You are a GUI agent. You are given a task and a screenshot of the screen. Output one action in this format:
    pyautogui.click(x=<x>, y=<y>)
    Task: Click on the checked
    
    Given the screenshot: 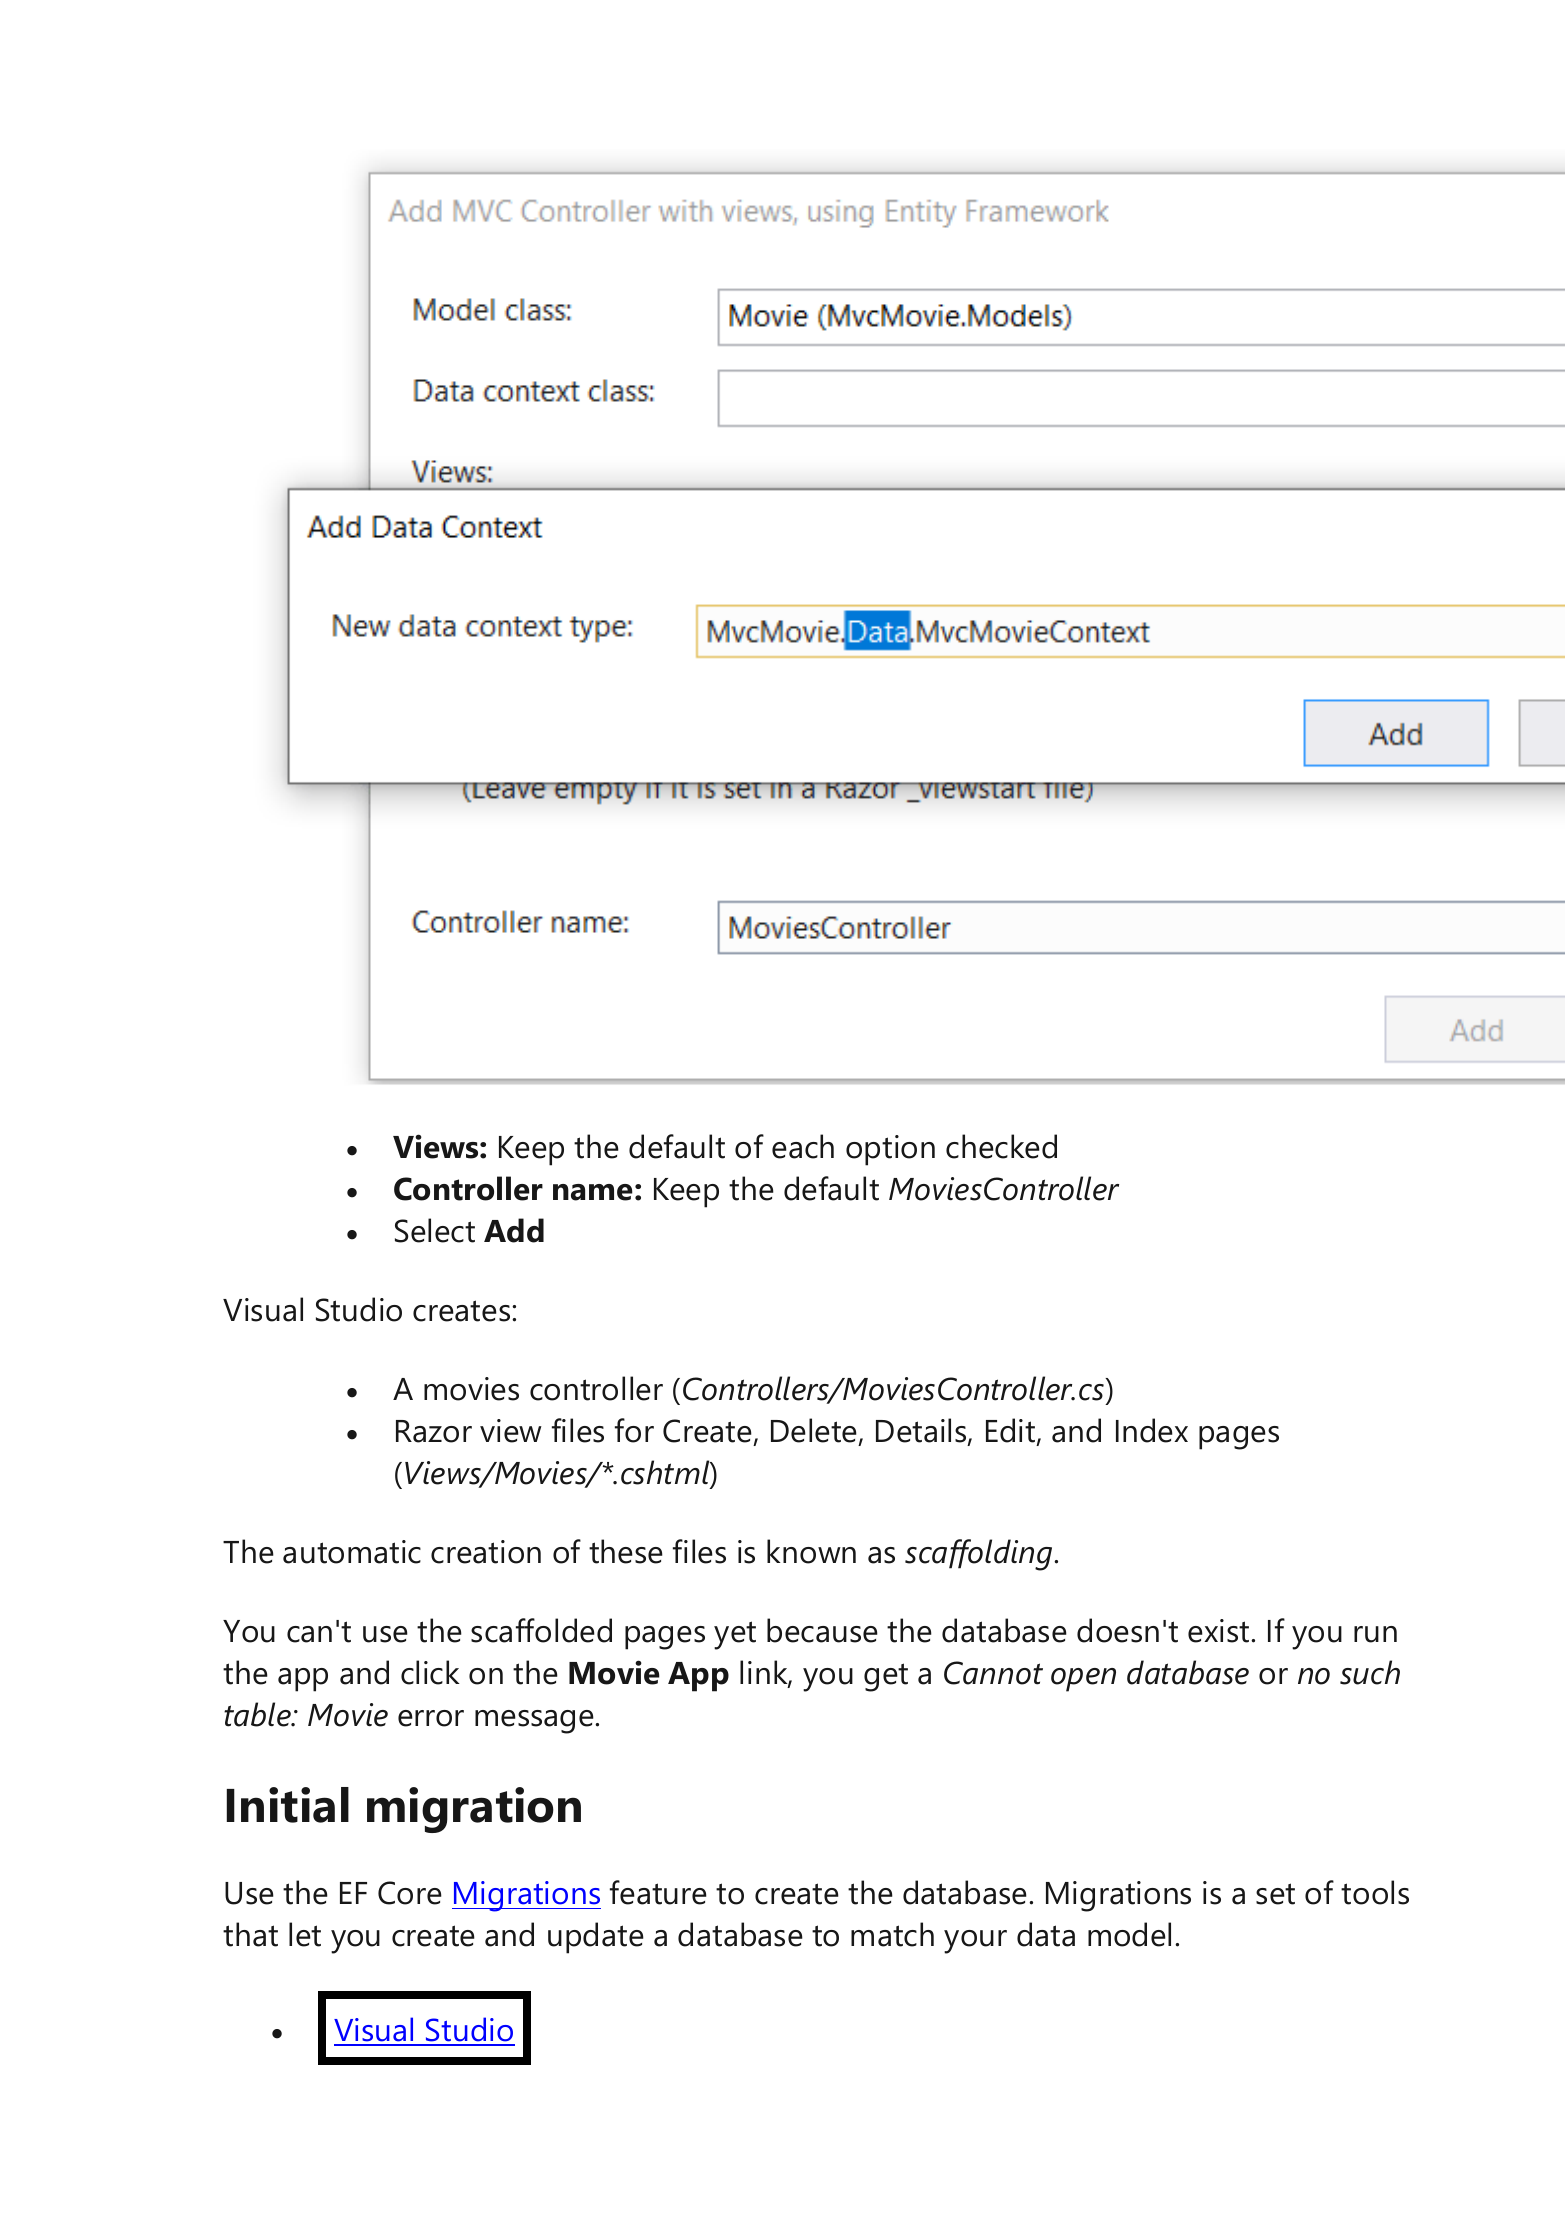 What is the action you would take?
    pyautogui.click(x=1001, y=1146)
